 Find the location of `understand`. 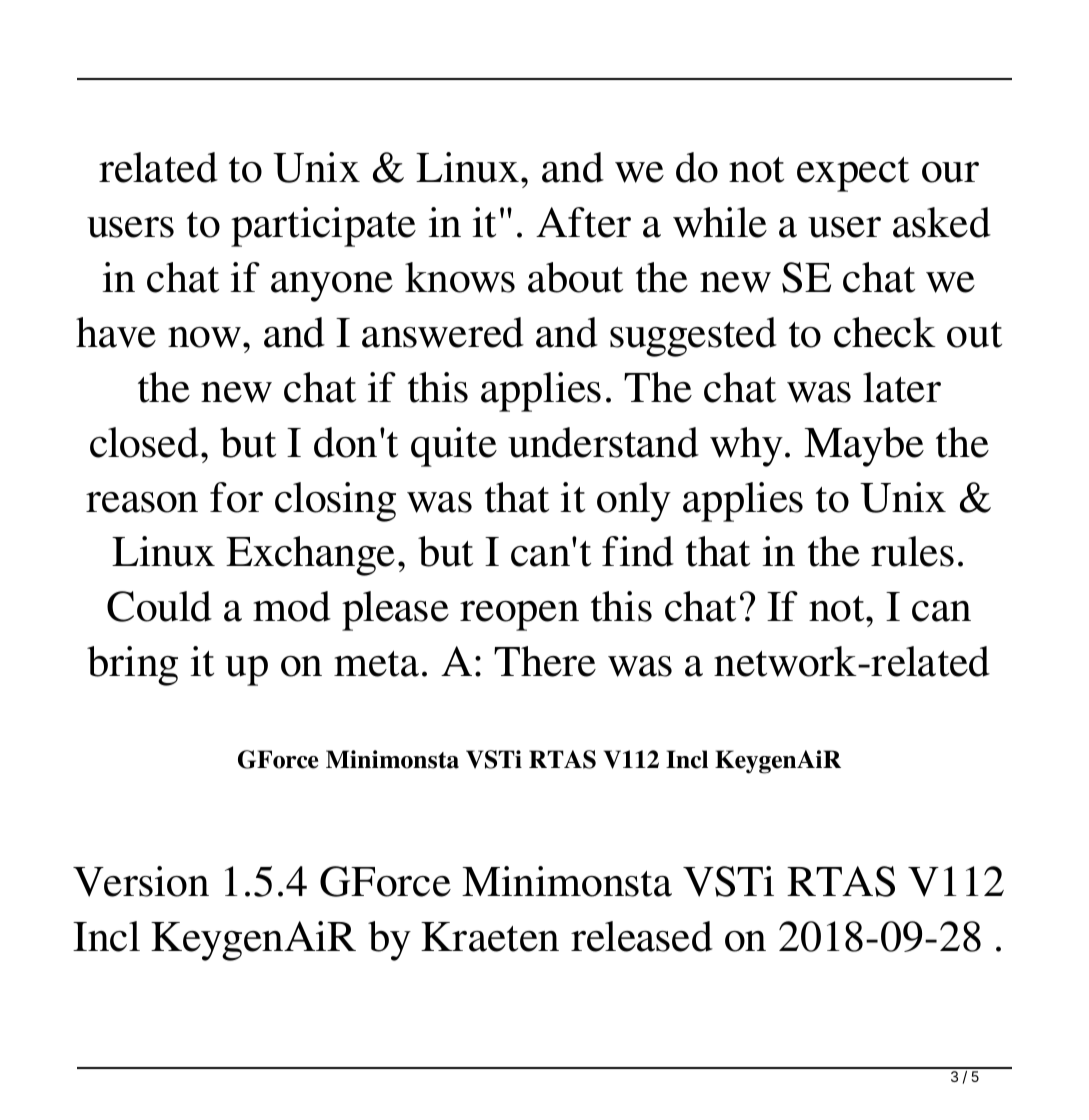

understand is located at coordinates (603, 442).
